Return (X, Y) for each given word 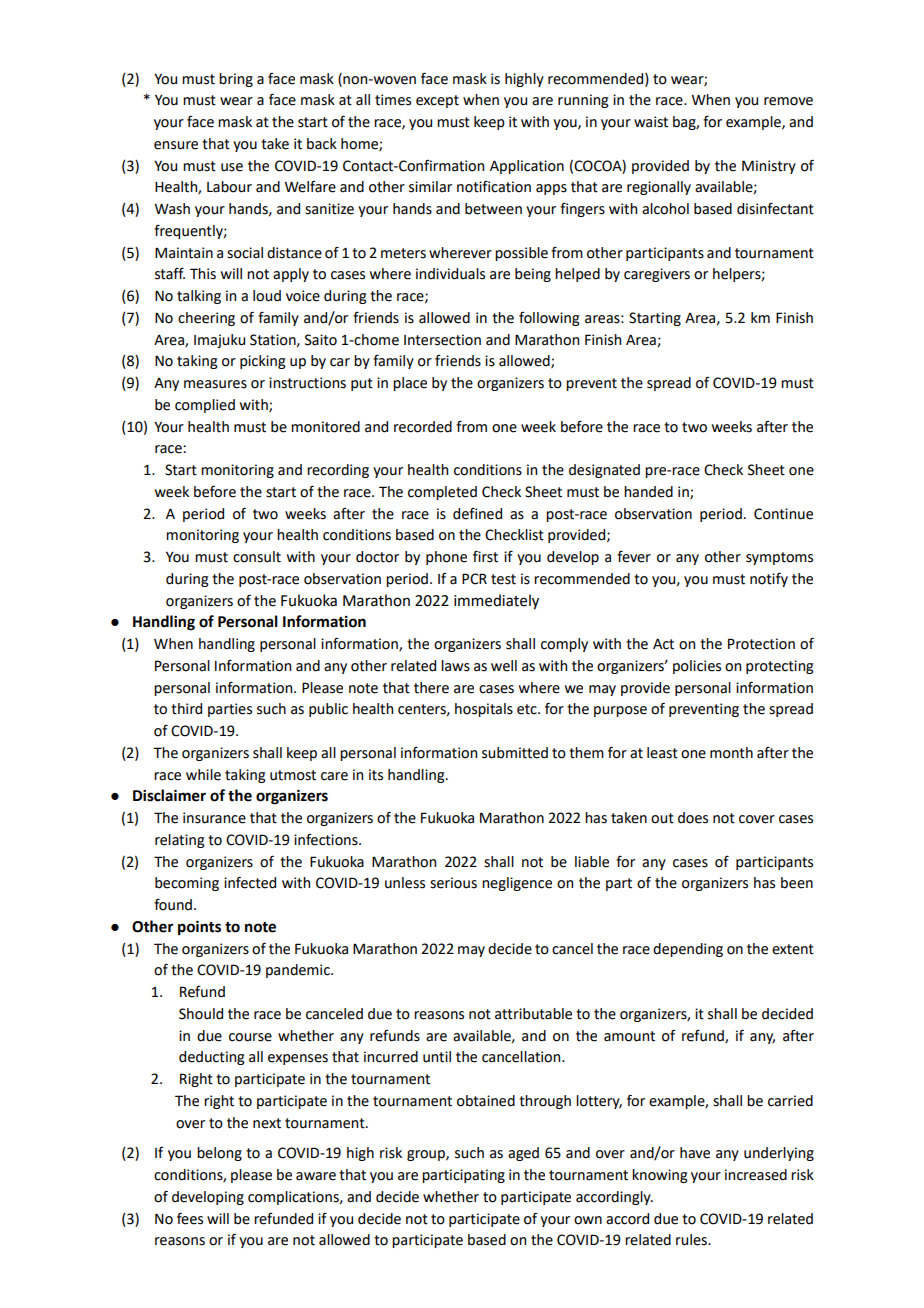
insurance (214, 818)
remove (788, 101)
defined (477, 514)
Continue (783, 514)
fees (190, 1218)
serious (453, 883)
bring (236, 80)
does (693, 818)
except (437, 101)
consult (257, 557)
